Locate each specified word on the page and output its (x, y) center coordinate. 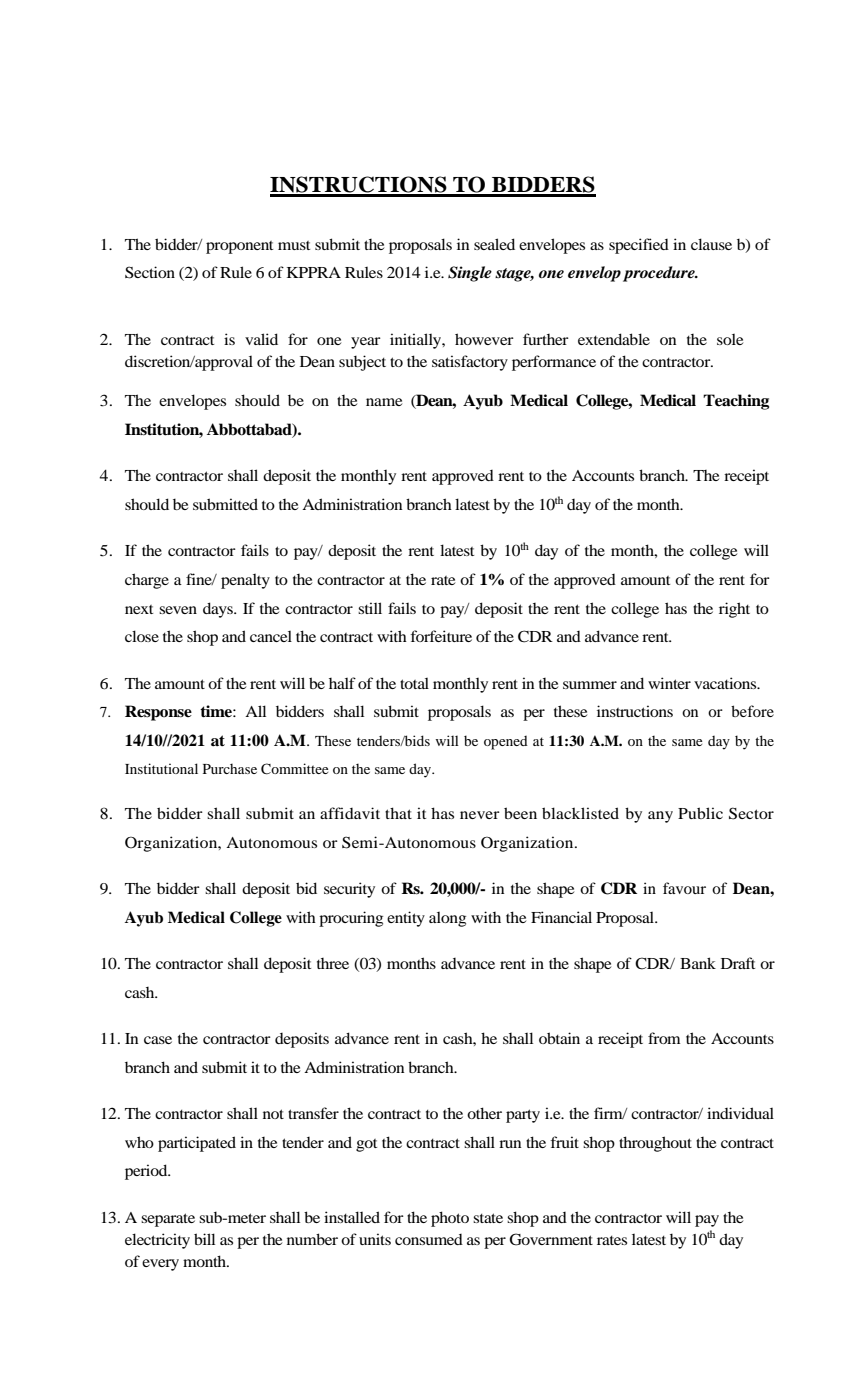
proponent (239, 247)
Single (470, 274)
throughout (655, 1144)
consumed (429, 1239)
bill (204, 1239)
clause (711, 244)
